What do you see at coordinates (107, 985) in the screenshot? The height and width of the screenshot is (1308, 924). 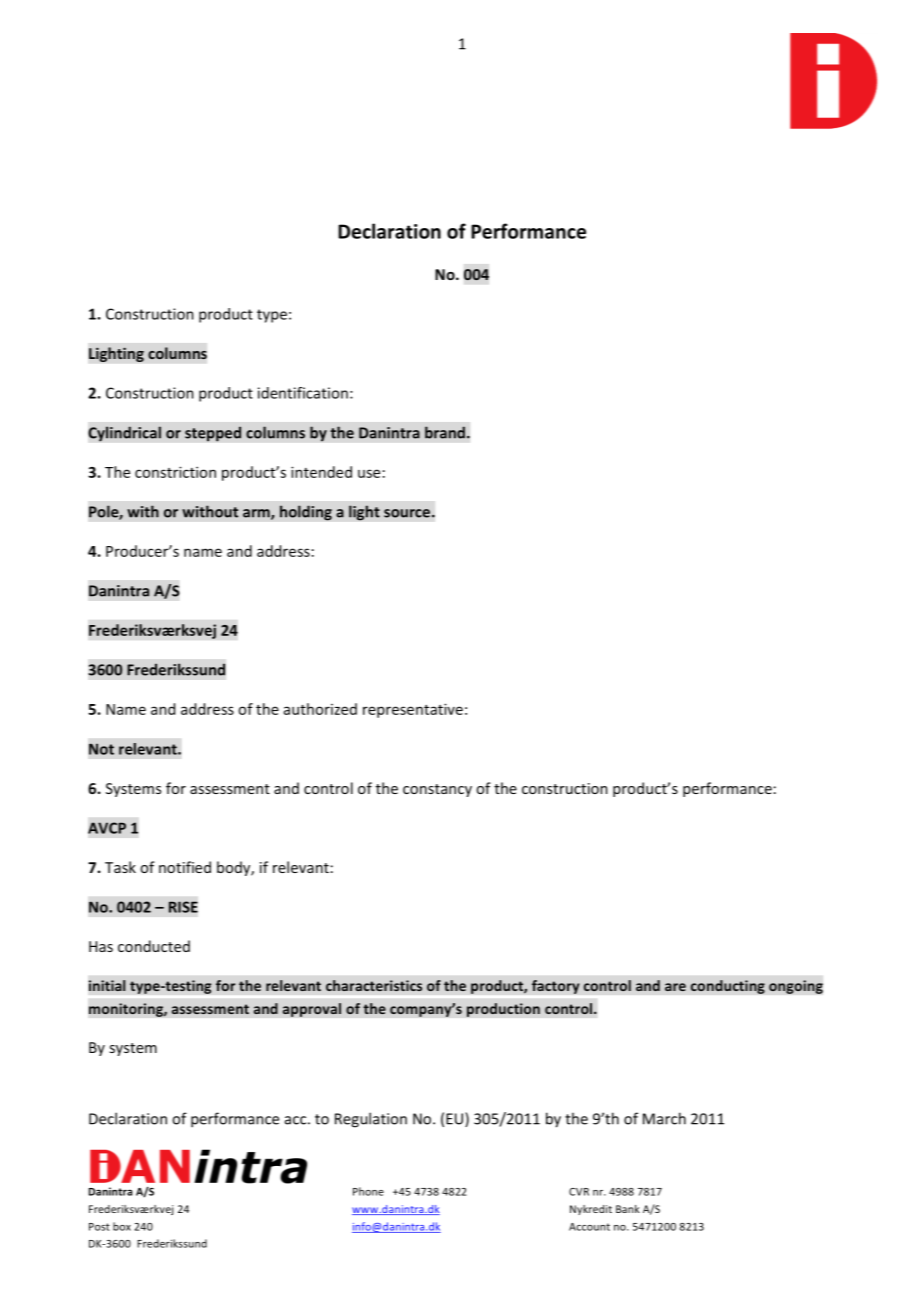 I see `initial` at bounding box center [107, 985].
